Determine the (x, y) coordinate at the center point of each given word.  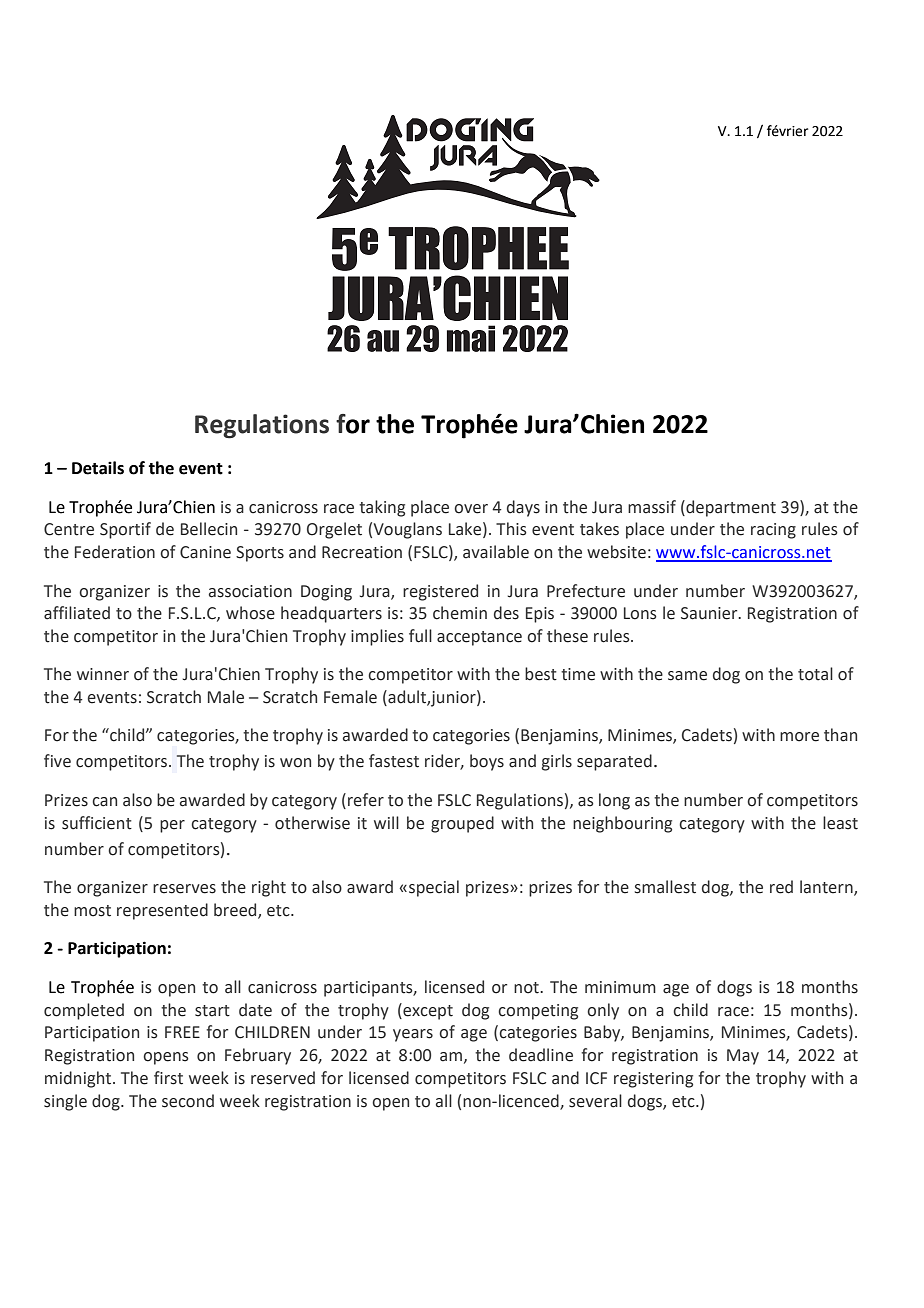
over (471, 509)
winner (103, 674)
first (168, 1078)
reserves (184, 889)
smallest (665, 887)
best (541, 674)
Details (98, 468)
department (730, 508)
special (434, 888)
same (687, 676)
